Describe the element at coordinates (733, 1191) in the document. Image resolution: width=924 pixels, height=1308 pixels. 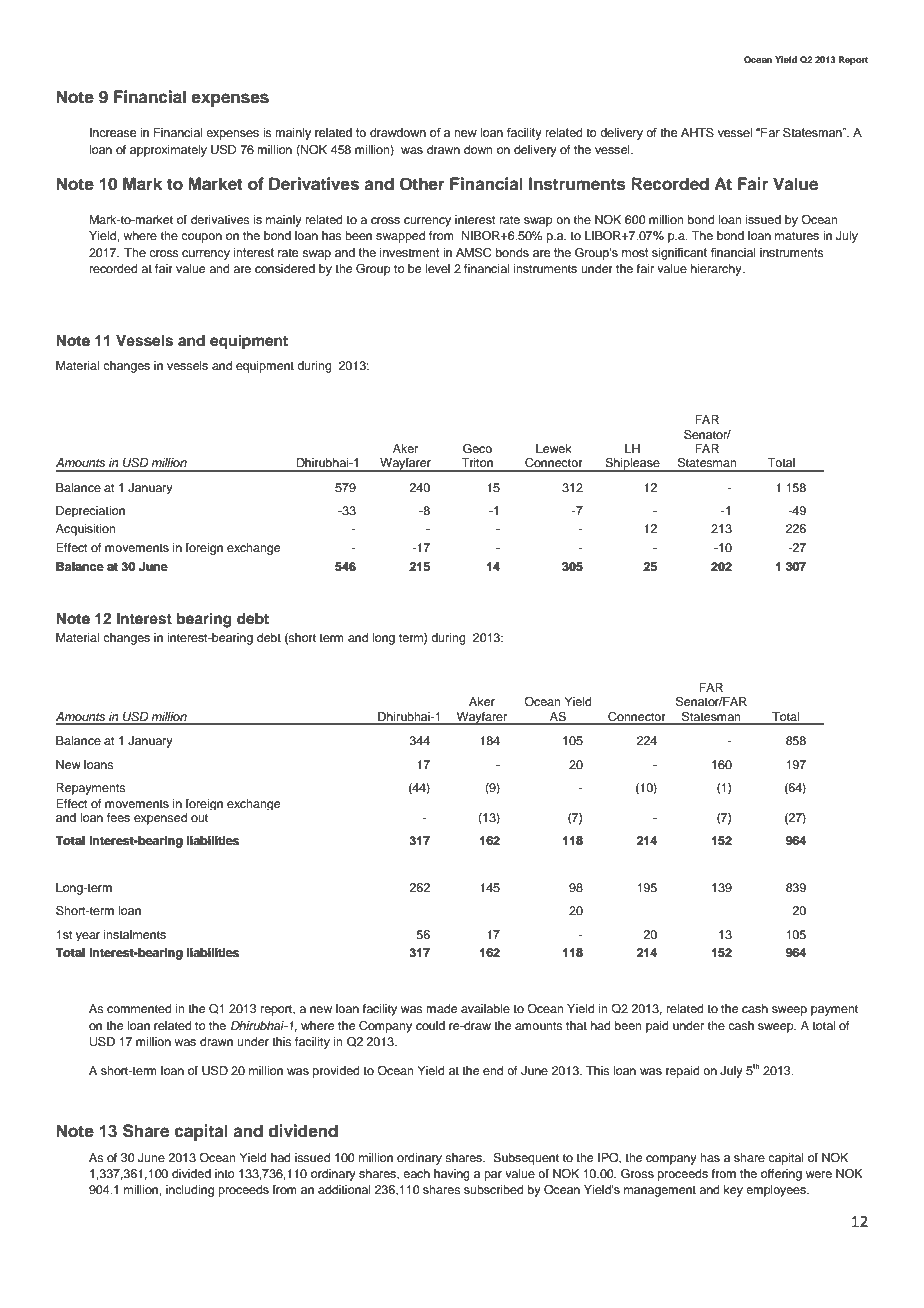
I see `key` at that location.
